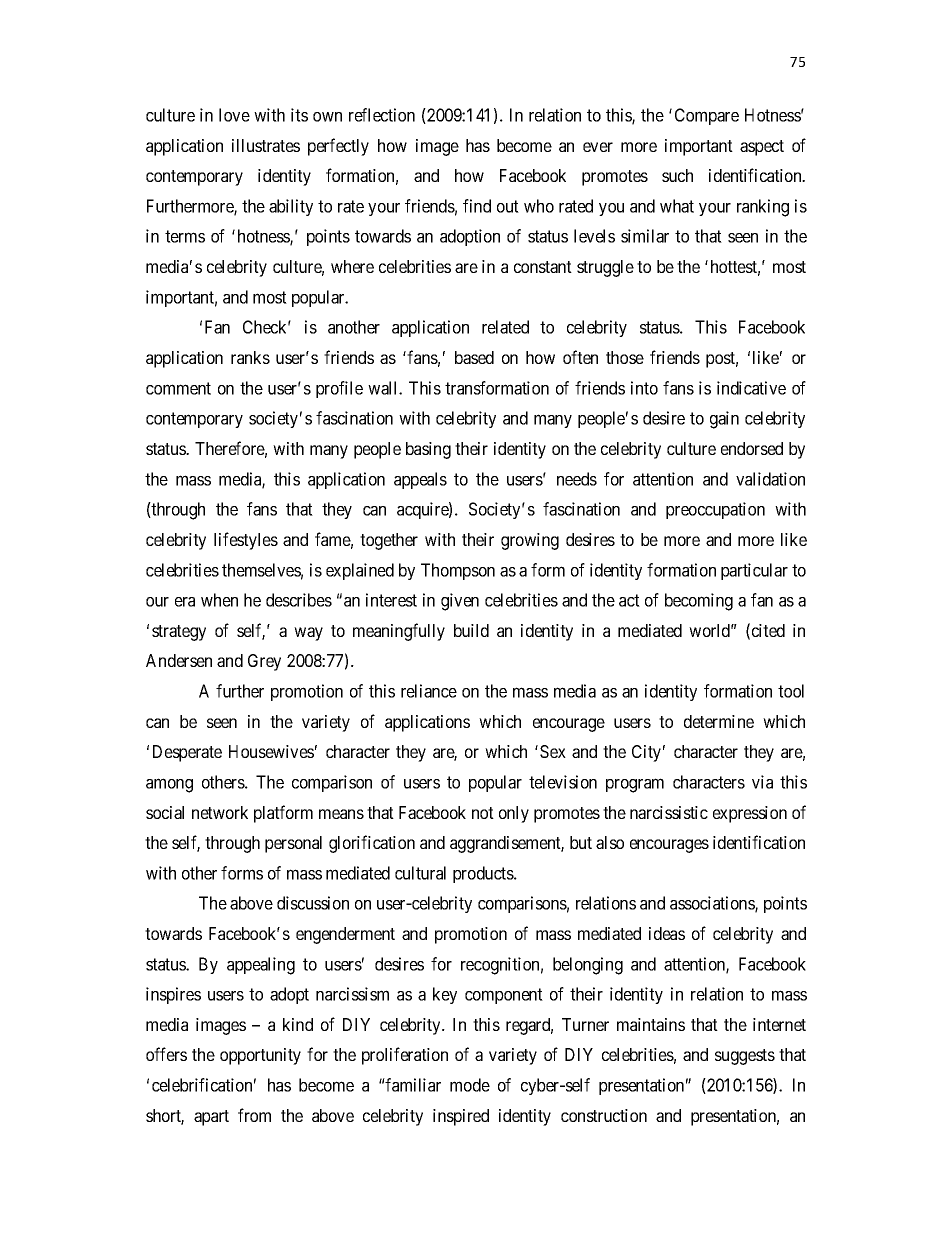  What do you see at coordinates (254, 1115) in the screenshot?
I see `from` at bounding box center [254, 1115].
